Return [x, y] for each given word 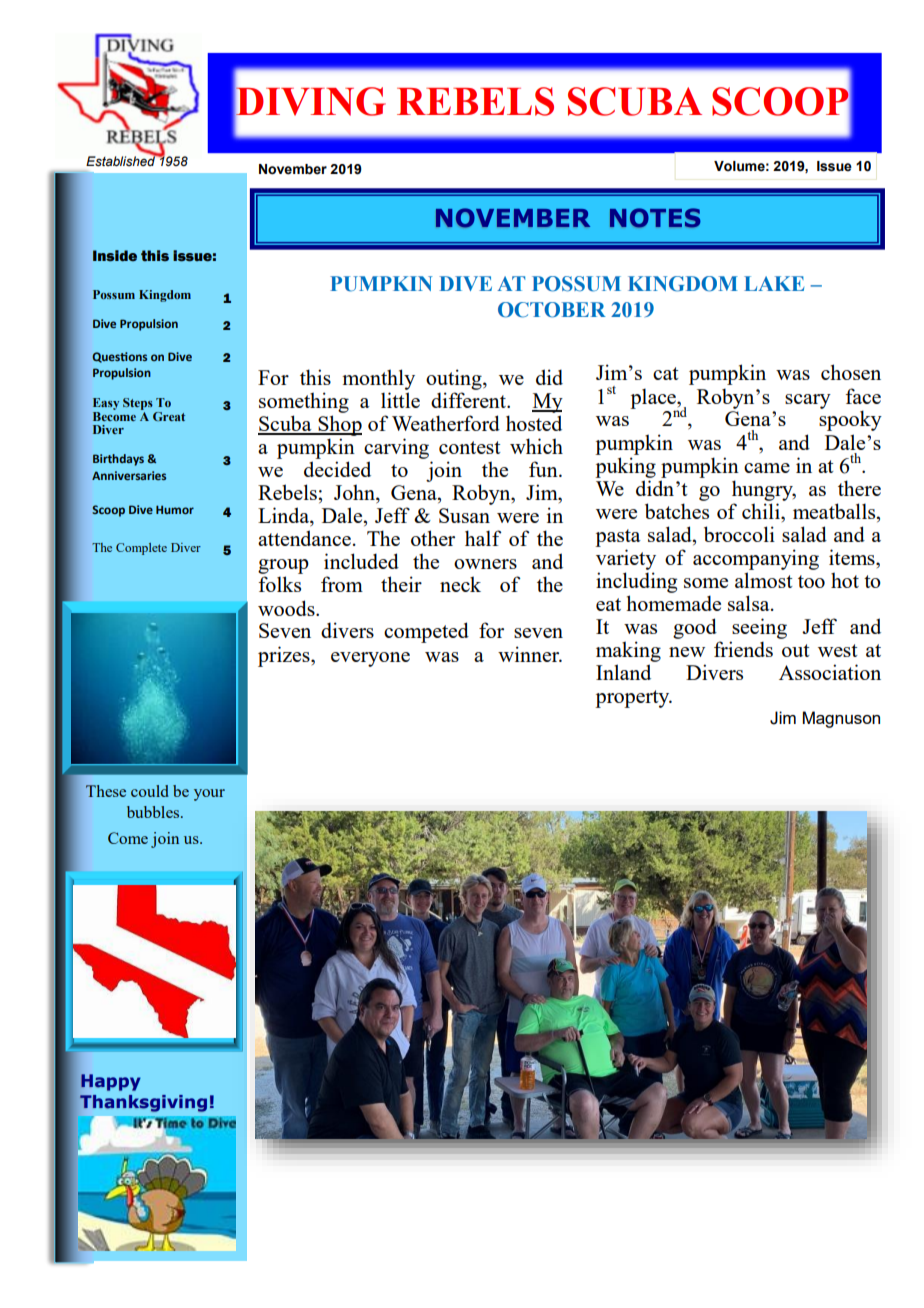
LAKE [774, 283]
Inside [115, 256]
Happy [111, 1082]
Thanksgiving [143, 1103]
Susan [464, 515]
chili [762, 511]
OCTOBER [552, 310]
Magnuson [841, 719]
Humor [175, 509]
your [209, 795]
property [633, 699]
